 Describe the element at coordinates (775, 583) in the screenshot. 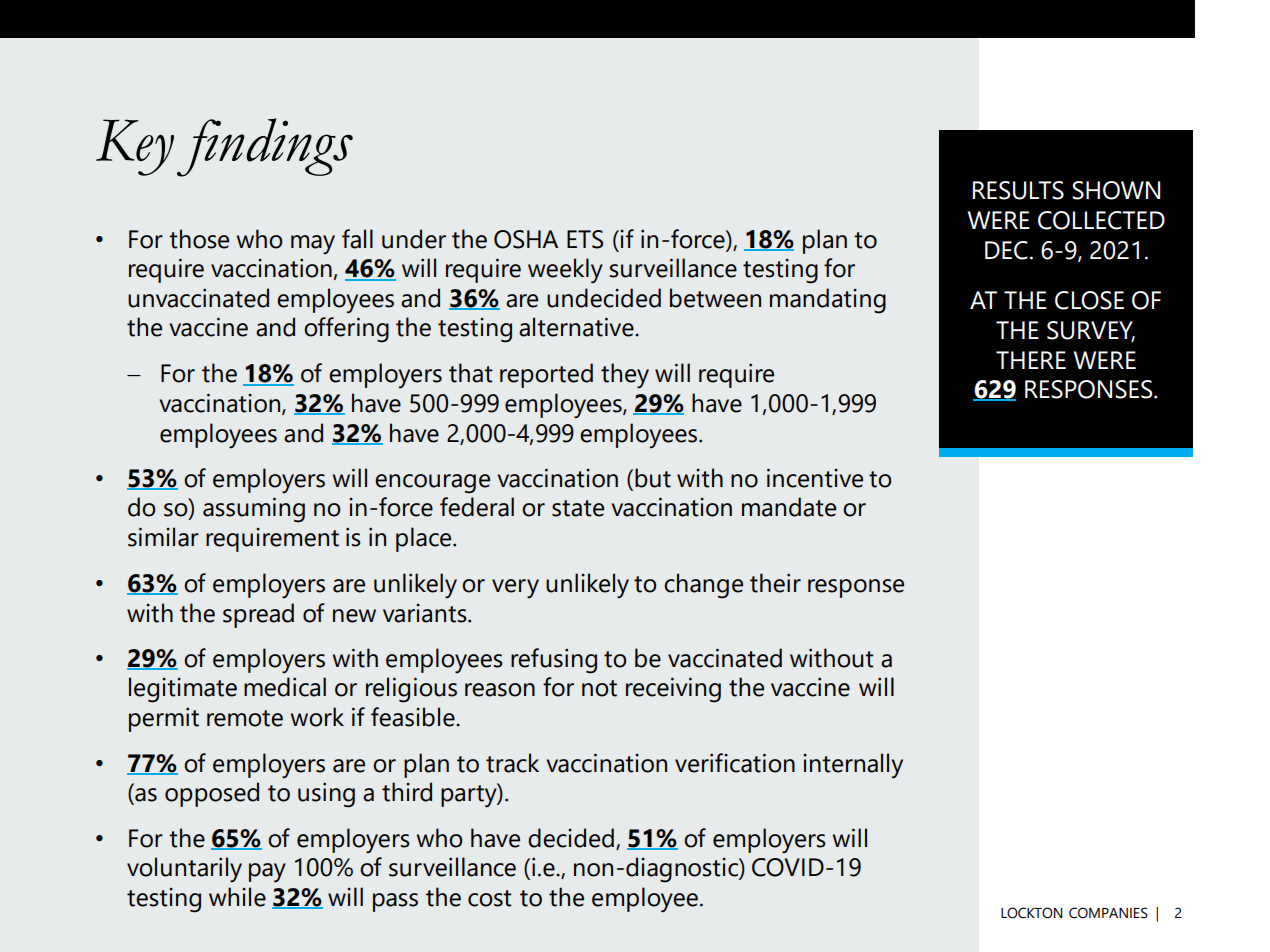

I see `their` at that location.
